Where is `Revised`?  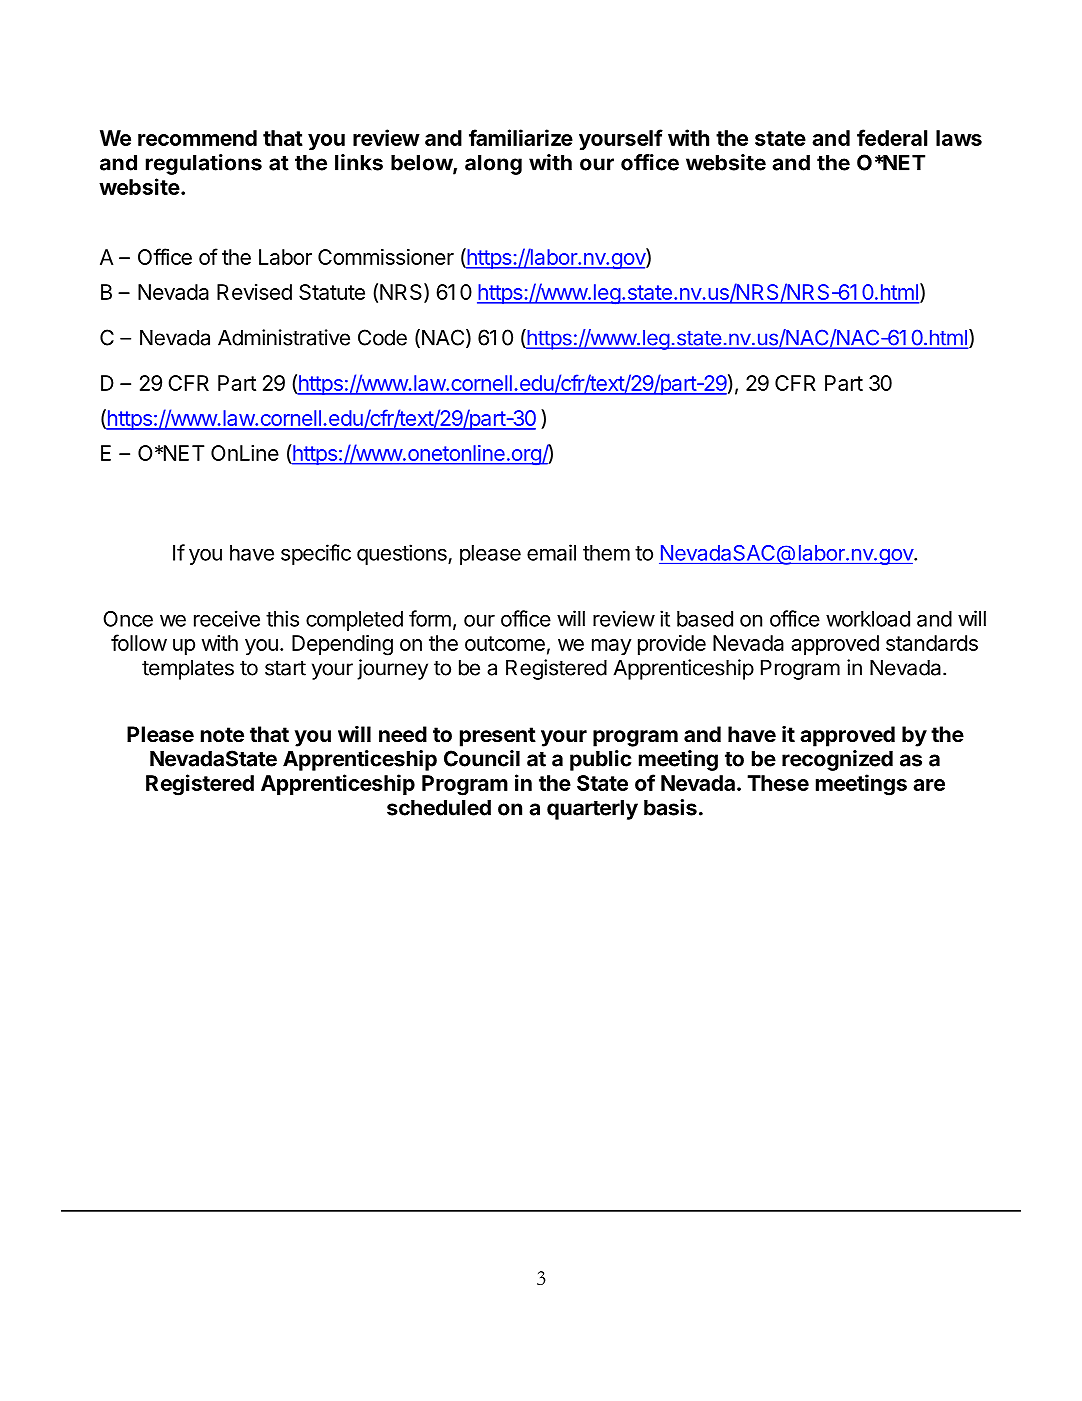 Revised is located at coordinates (254, 292).
